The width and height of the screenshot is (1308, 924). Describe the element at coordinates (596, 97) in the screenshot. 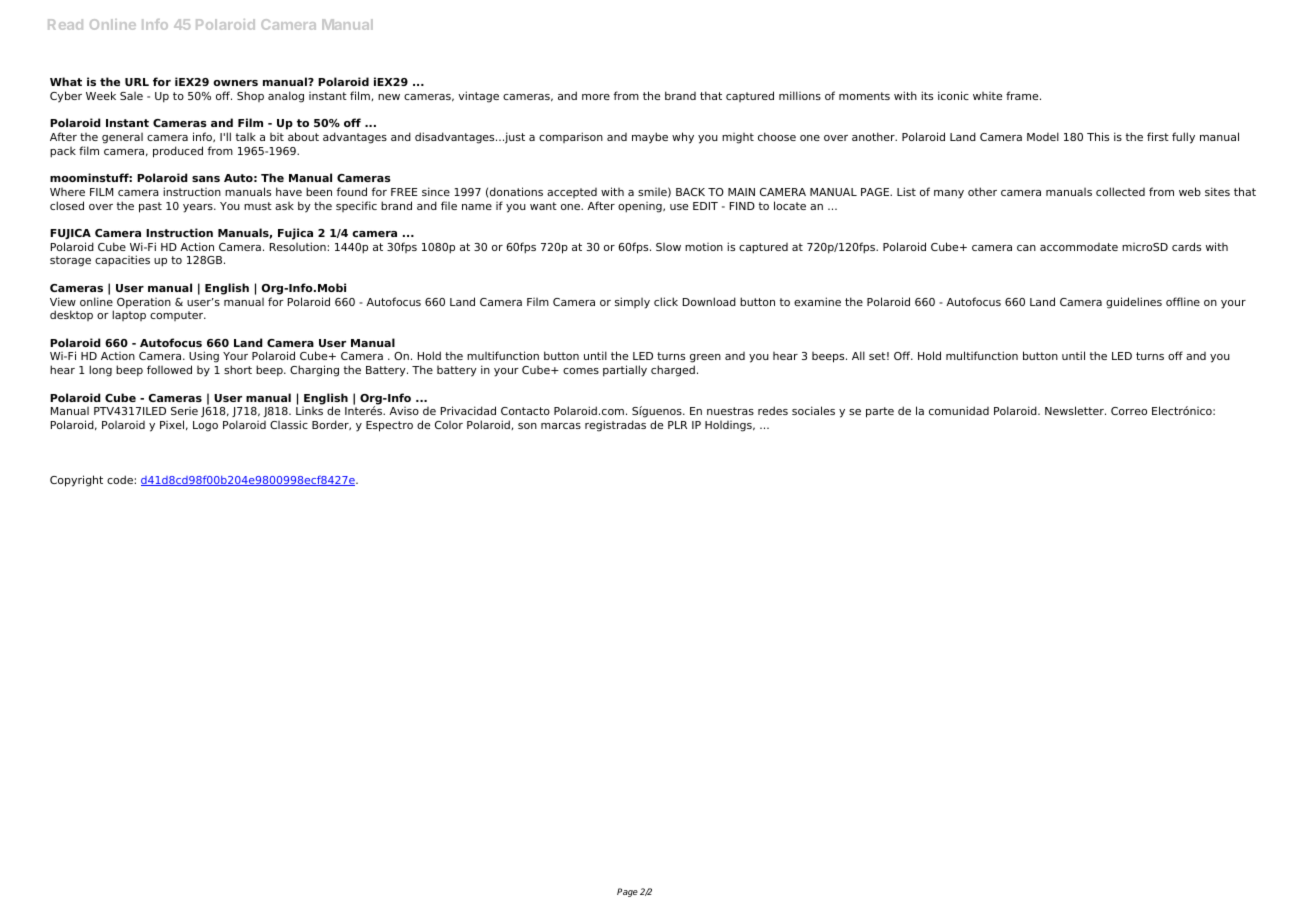

I see `more` at that location.
